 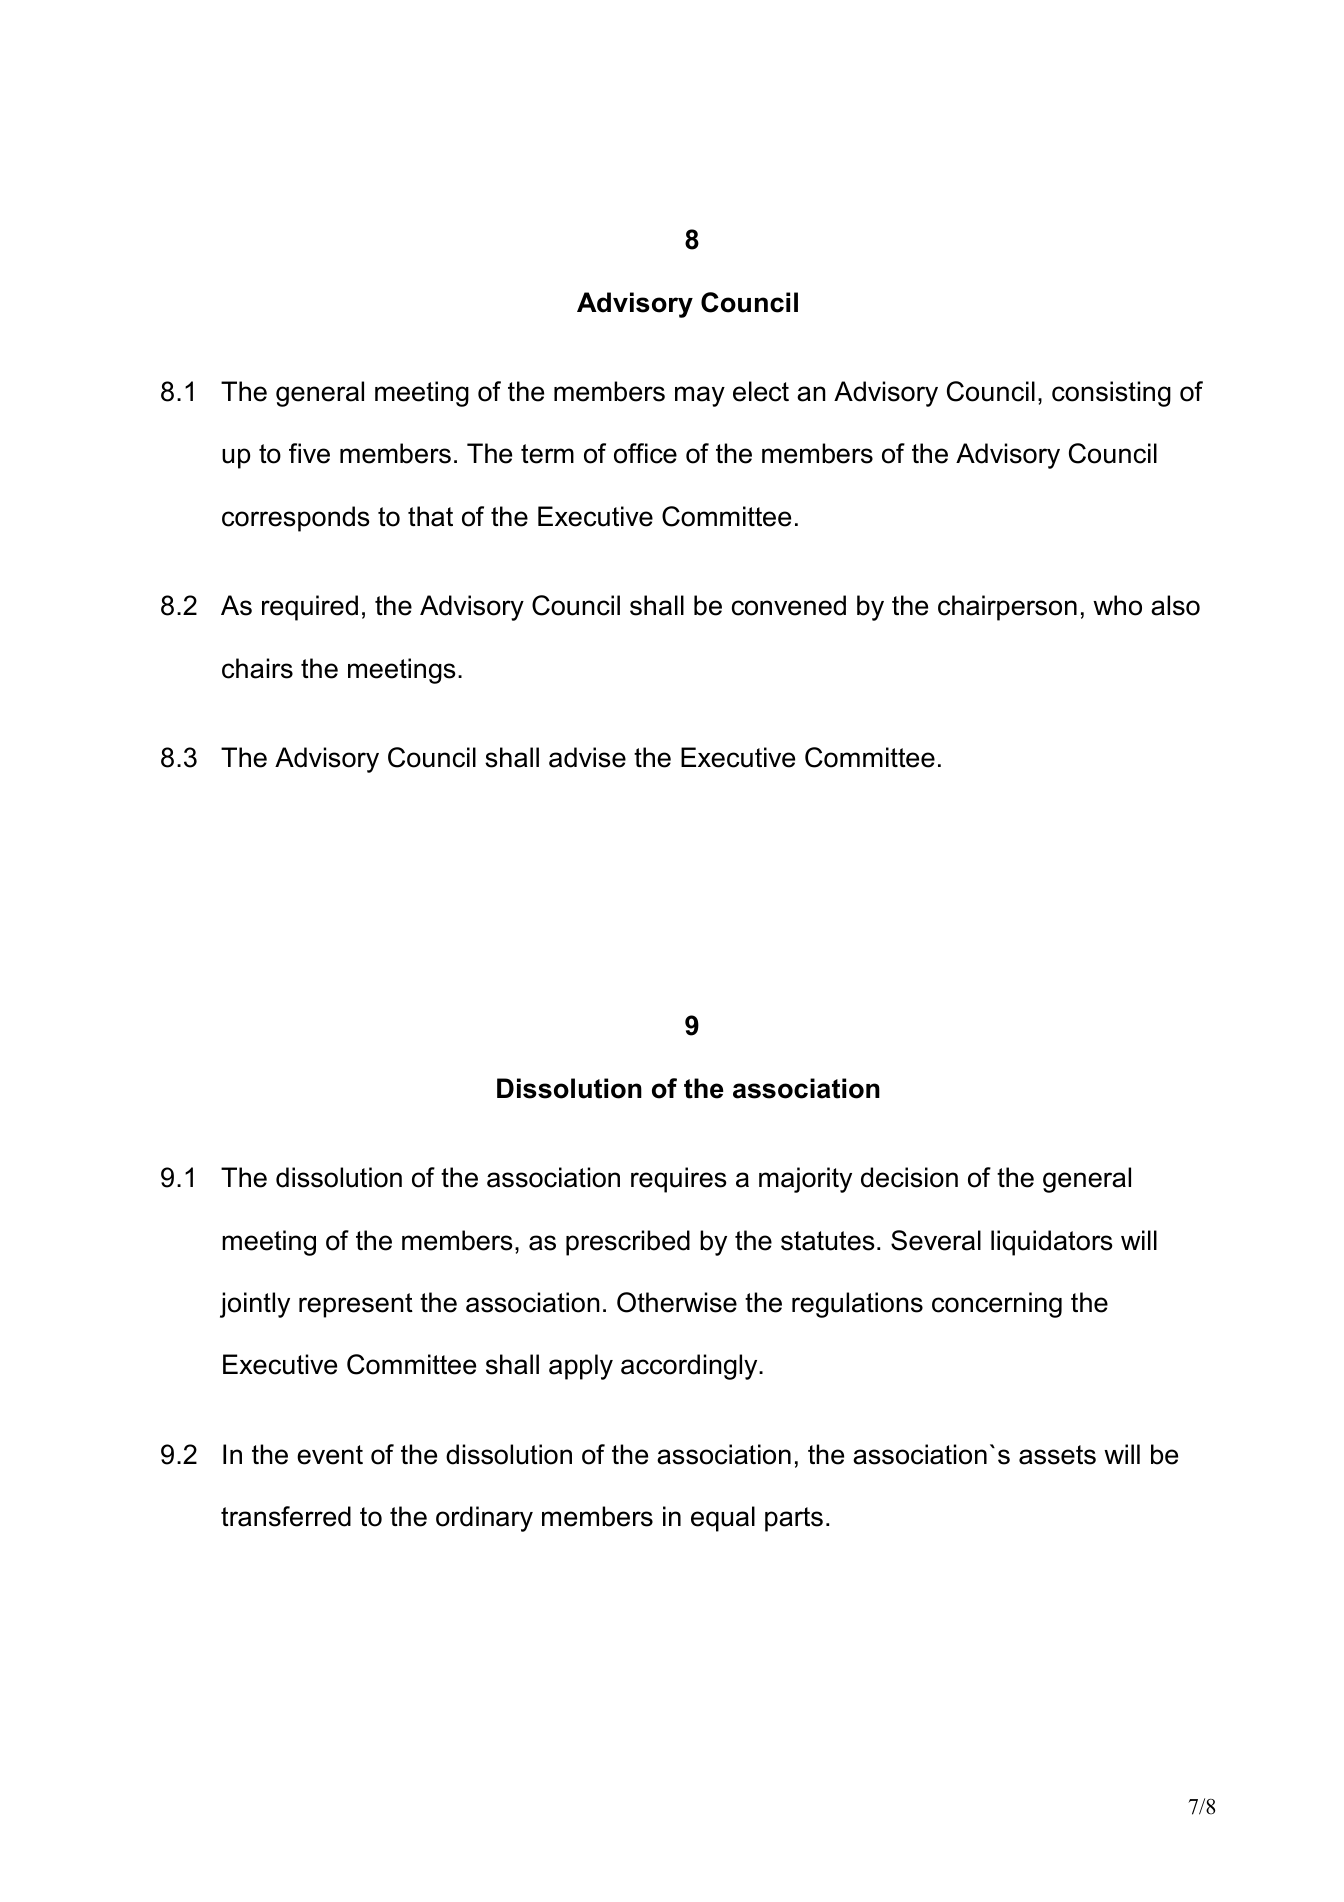 What do you see at coordinates (309, 453) in the page?
I see `five` at bounding box center [309, 453].
